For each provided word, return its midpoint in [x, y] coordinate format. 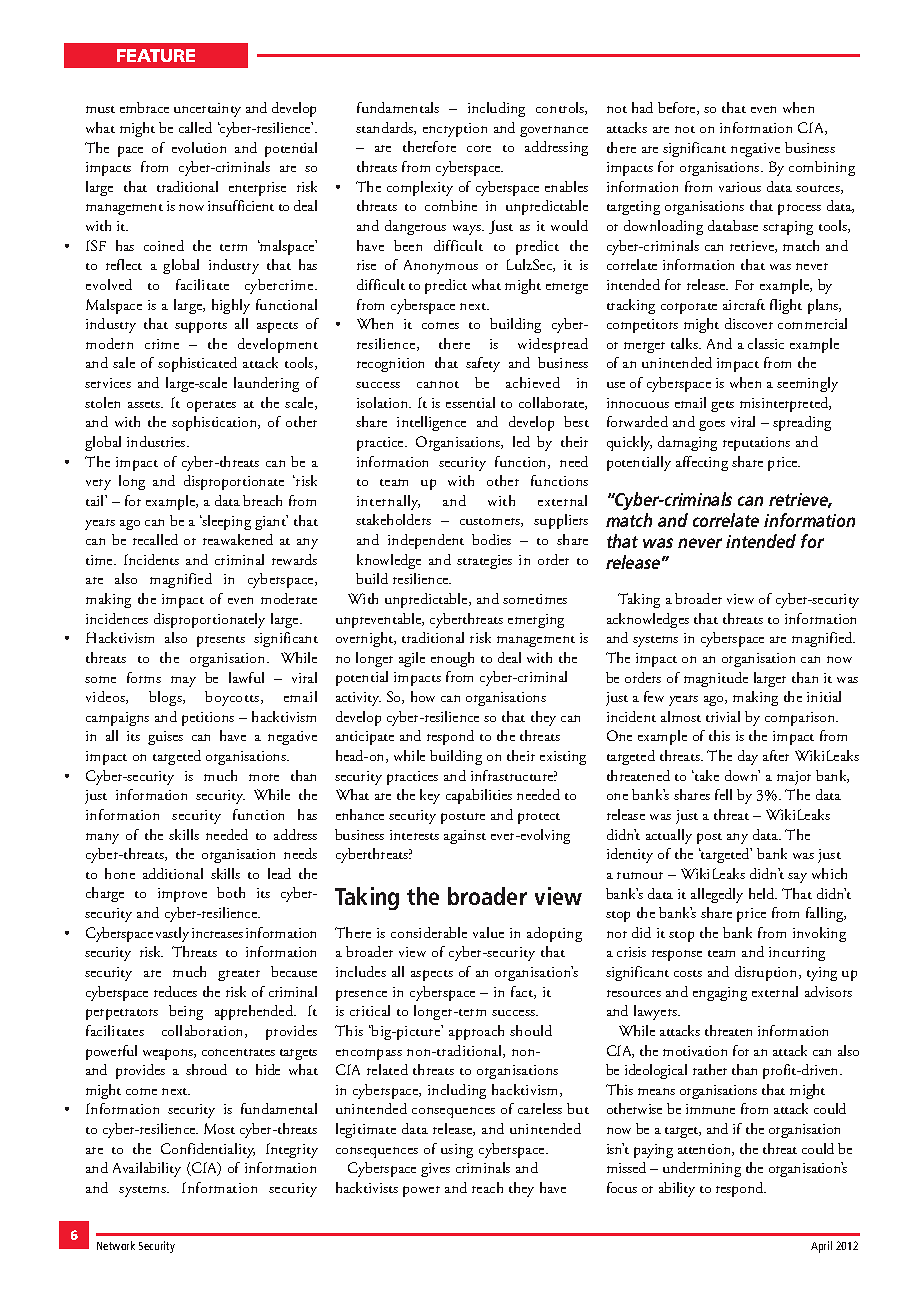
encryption [455, 130]
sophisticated [197, 364]
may [183, 681]
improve [182, 895]
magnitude [716, 679]
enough [452, 659]
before [678, 108]
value [488, 932]
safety [483, 364]
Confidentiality [208, 1150]
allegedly [717, 895]
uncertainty [207, 110]
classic [766, 343]
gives [435, 1170]
